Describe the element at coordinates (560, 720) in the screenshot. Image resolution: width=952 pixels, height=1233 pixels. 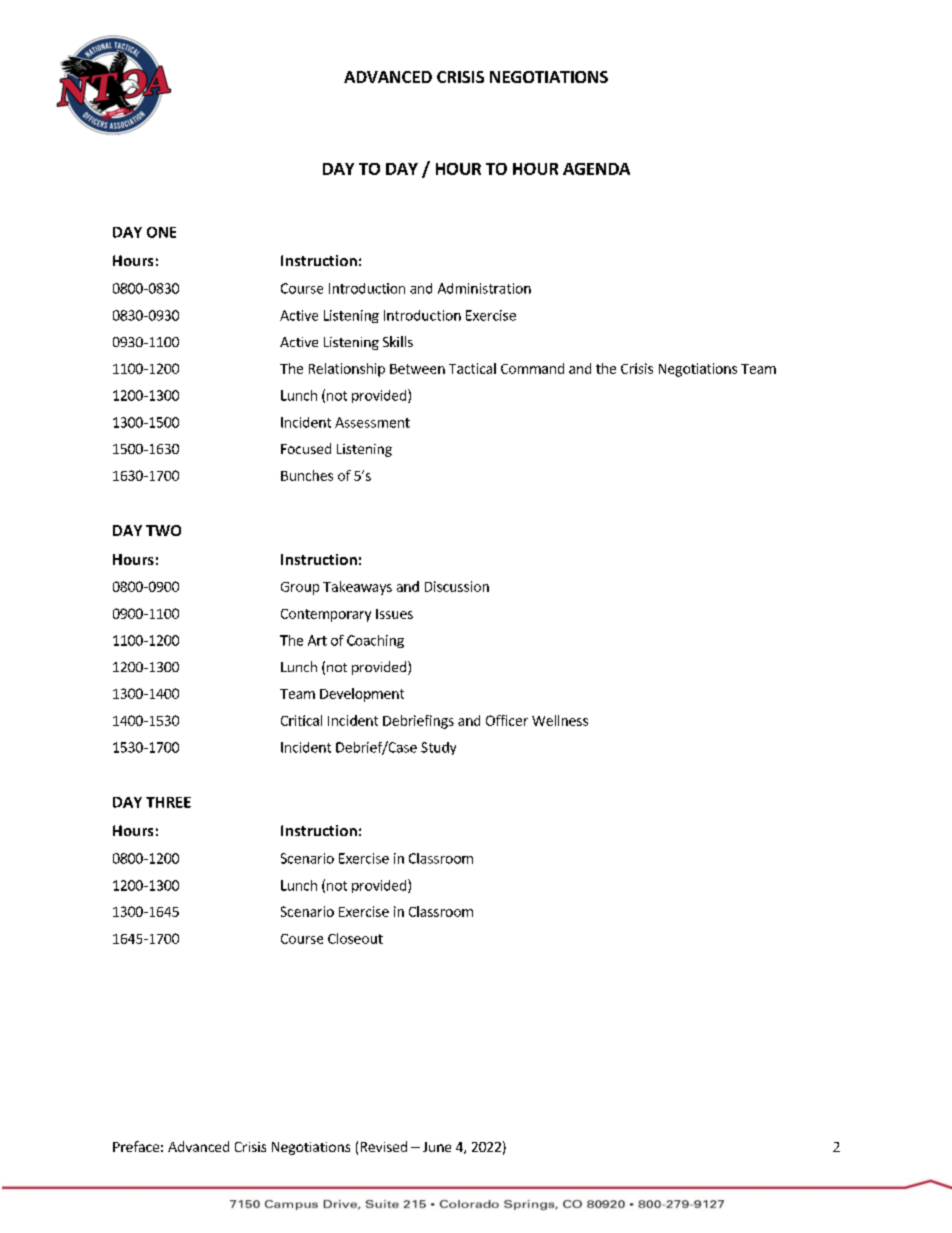
I see `Wellness` at that location.
